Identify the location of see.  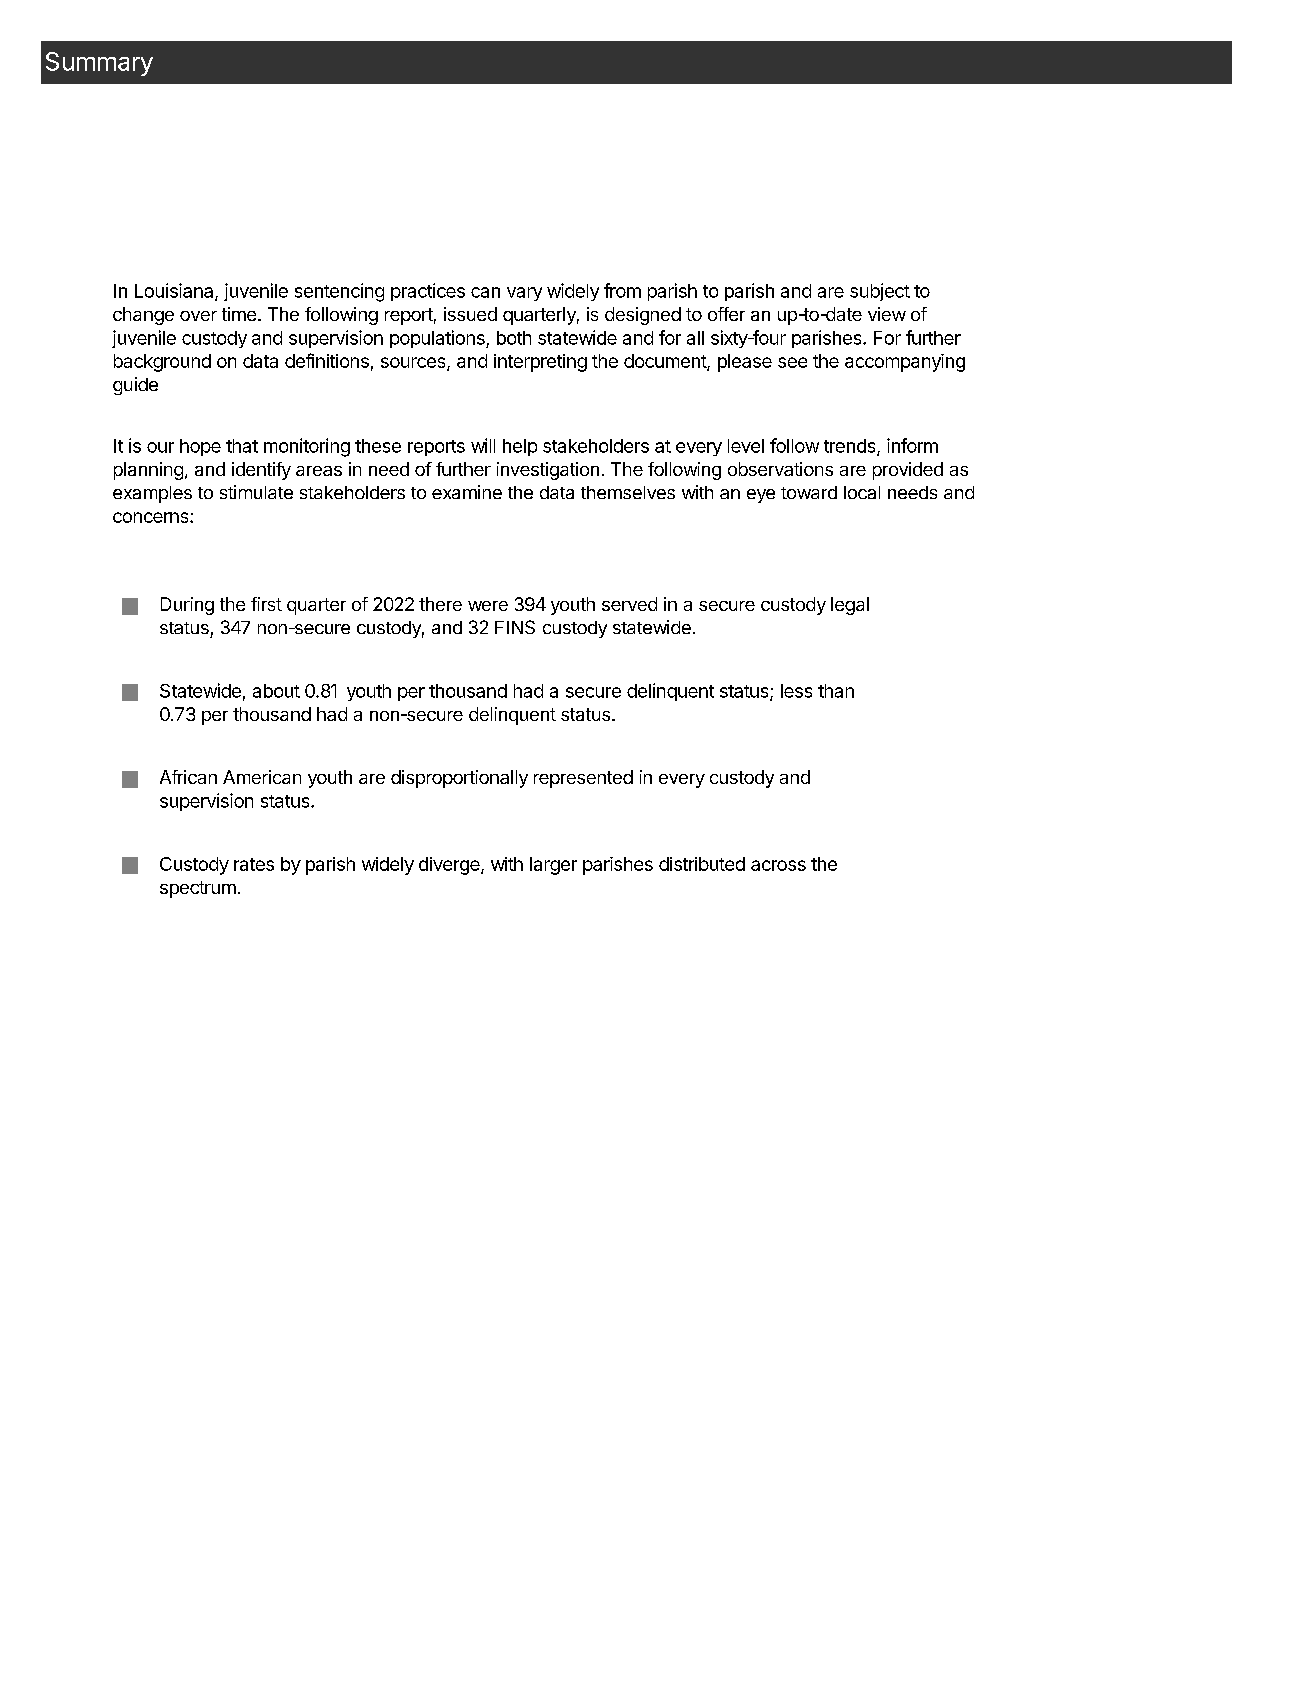
(792, 362).
